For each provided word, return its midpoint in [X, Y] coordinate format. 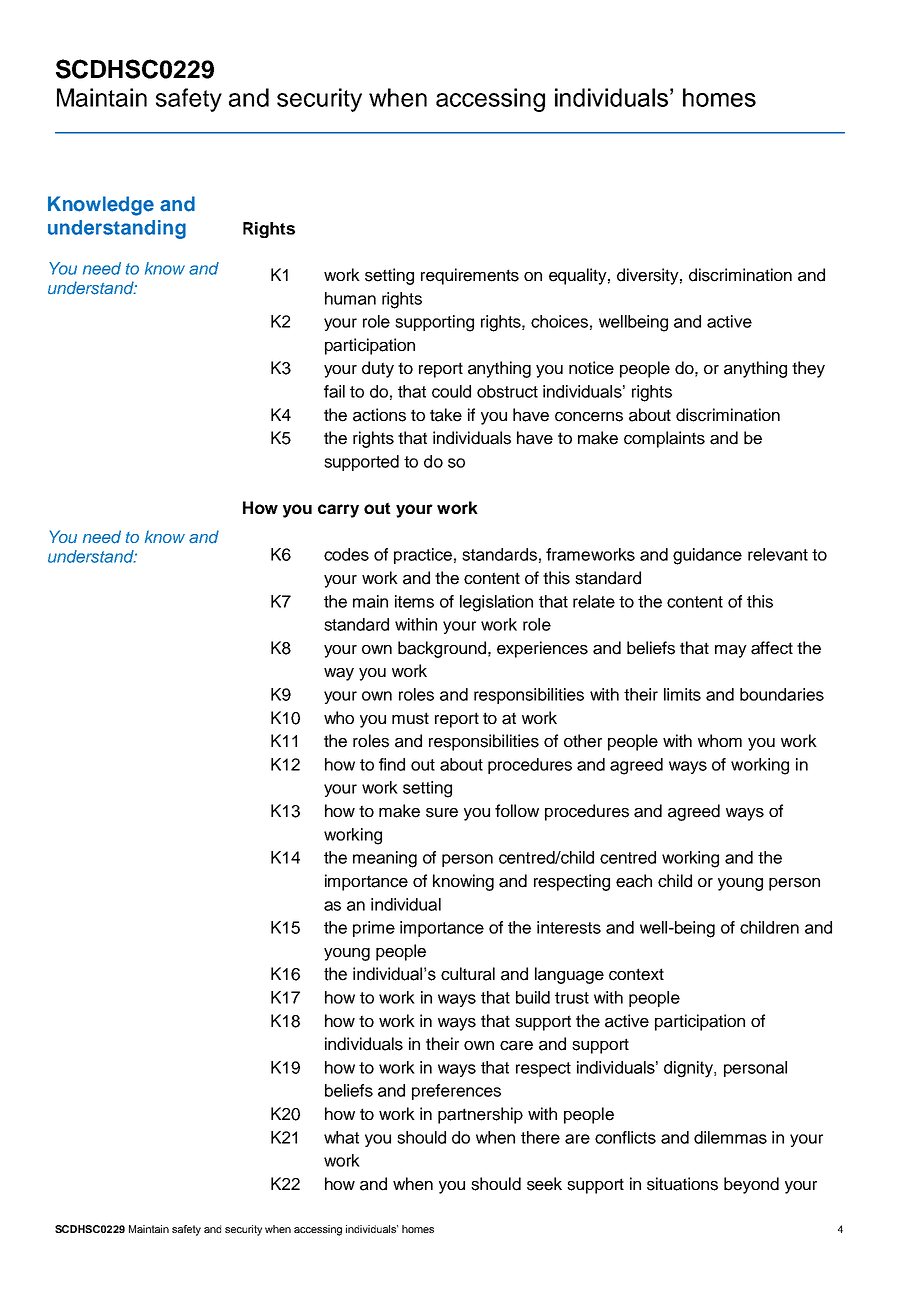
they [808, 369]
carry [338, 511]
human [350, 298]
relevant [778, 554]
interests [569, 927]
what [341, 1137]
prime [374, 929]
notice [591, 368]
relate [594, 601]
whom [720, 740]
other [583, 741]
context [636, 974]
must [410, 718]
